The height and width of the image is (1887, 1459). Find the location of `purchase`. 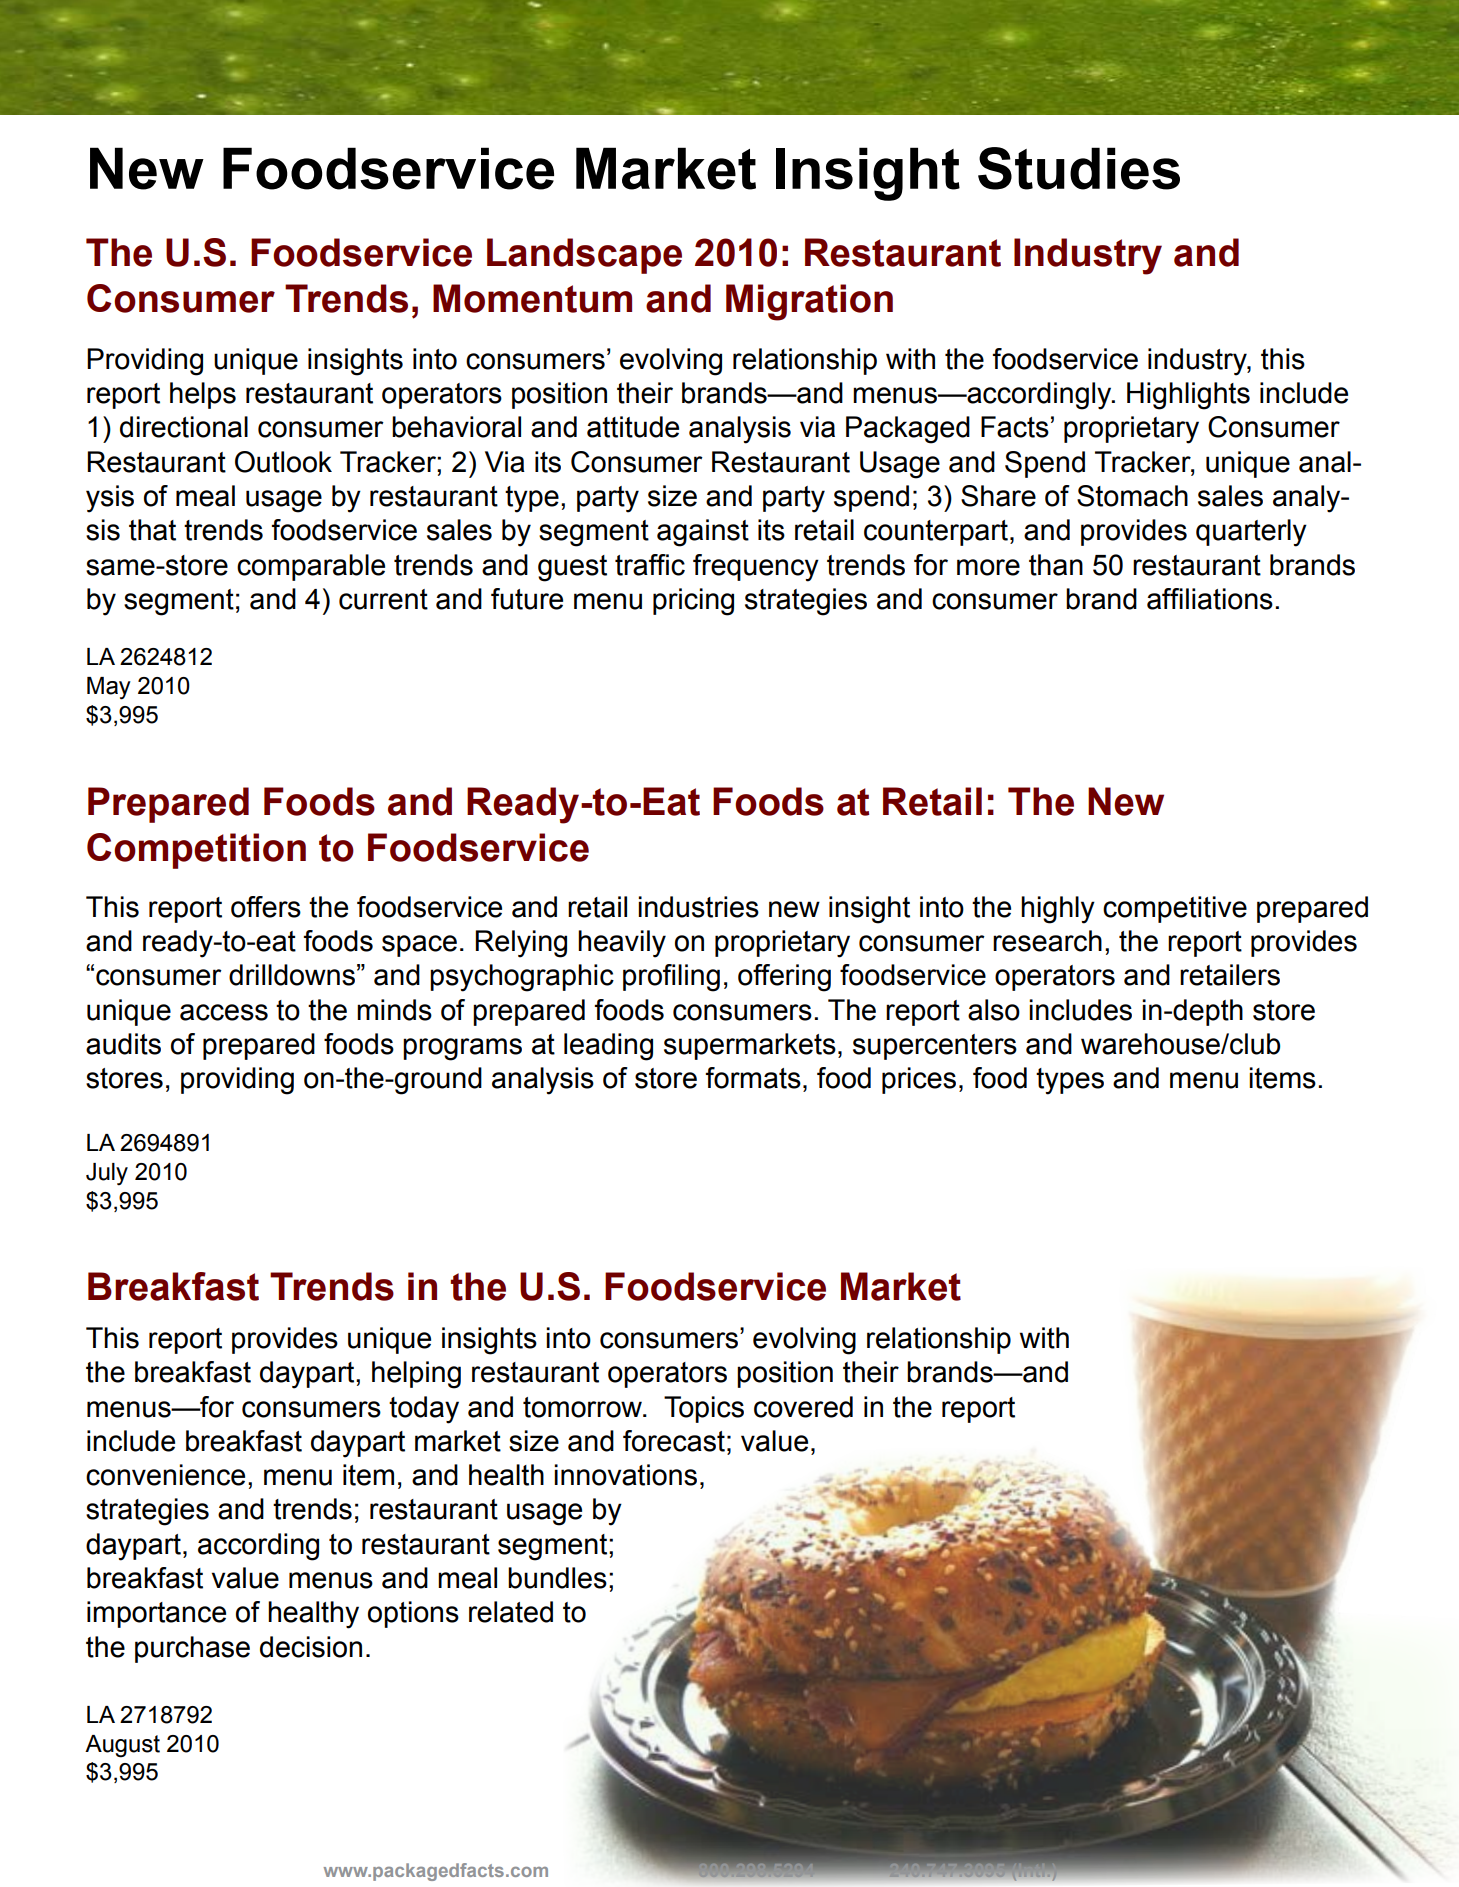

purchase is located at coordinates (192, 1649).
